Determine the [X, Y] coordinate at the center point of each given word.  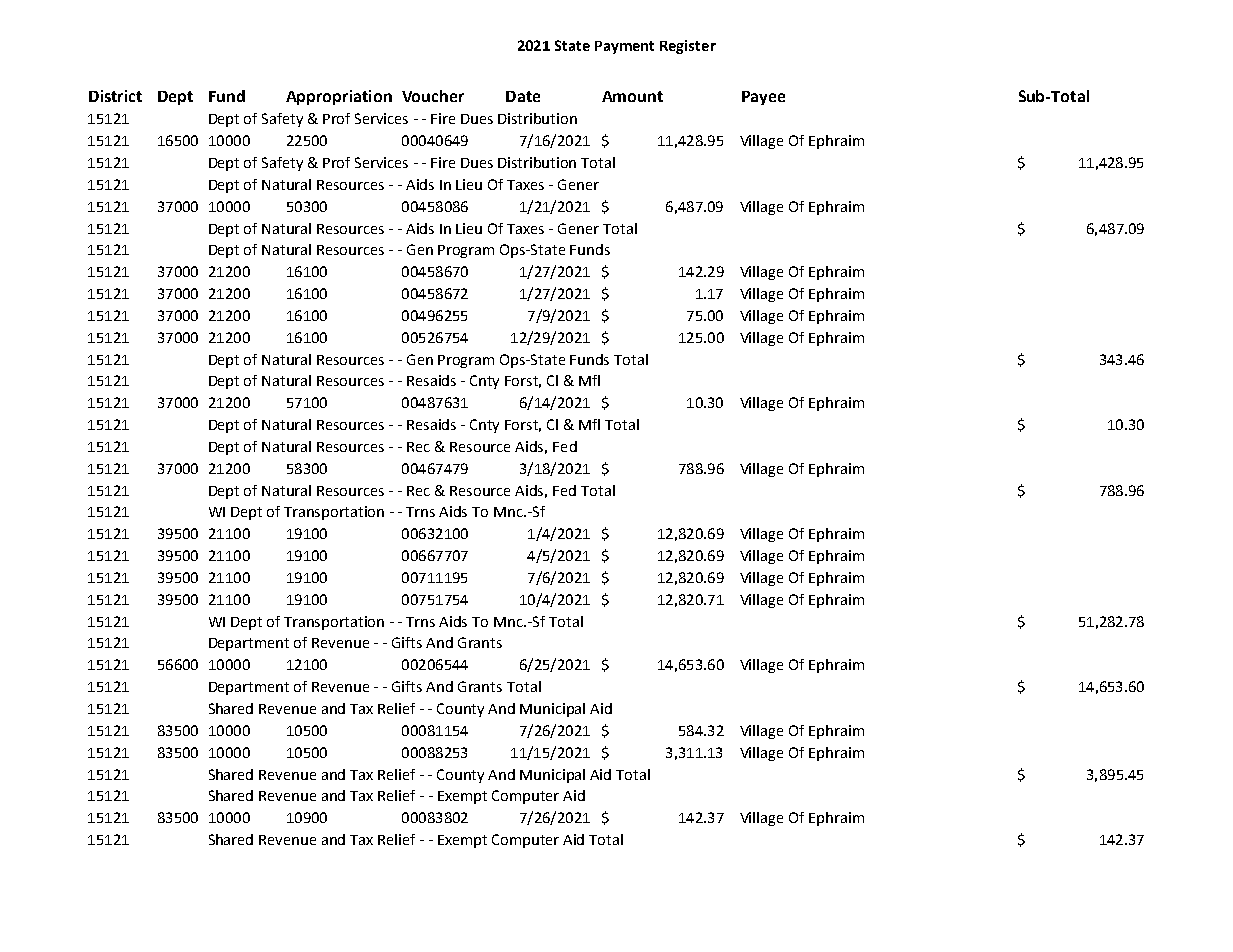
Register [688, 47]
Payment [624, 47]
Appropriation [339, 97]
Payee [763, 98]
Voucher [433, 96]
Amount [632, 96]
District [115, 96]
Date [523, 96]
